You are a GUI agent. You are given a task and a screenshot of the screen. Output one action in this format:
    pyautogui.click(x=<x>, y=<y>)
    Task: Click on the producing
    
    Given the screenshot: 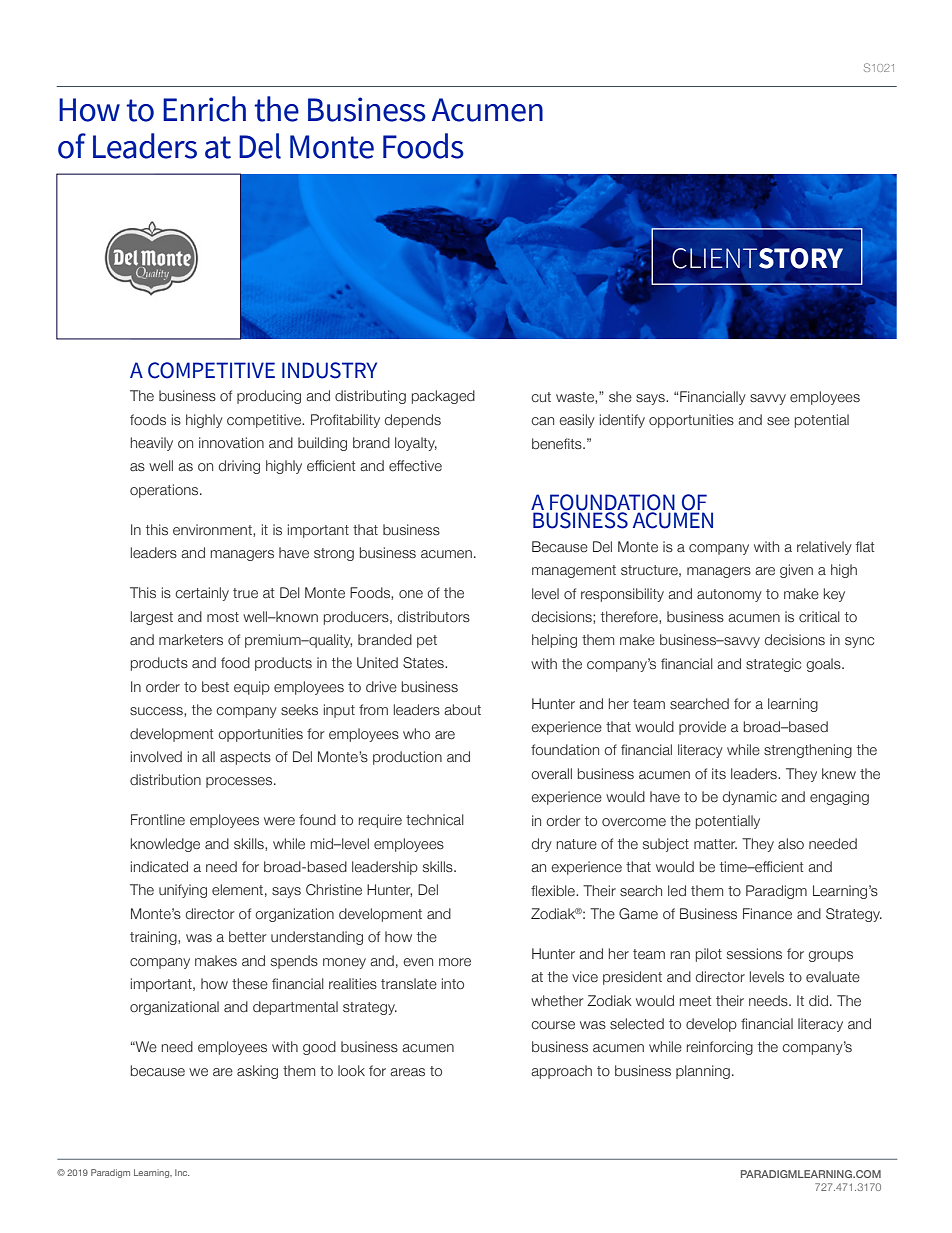 What is the action you would take?
    pyautogui.click(x=269, y=397)
